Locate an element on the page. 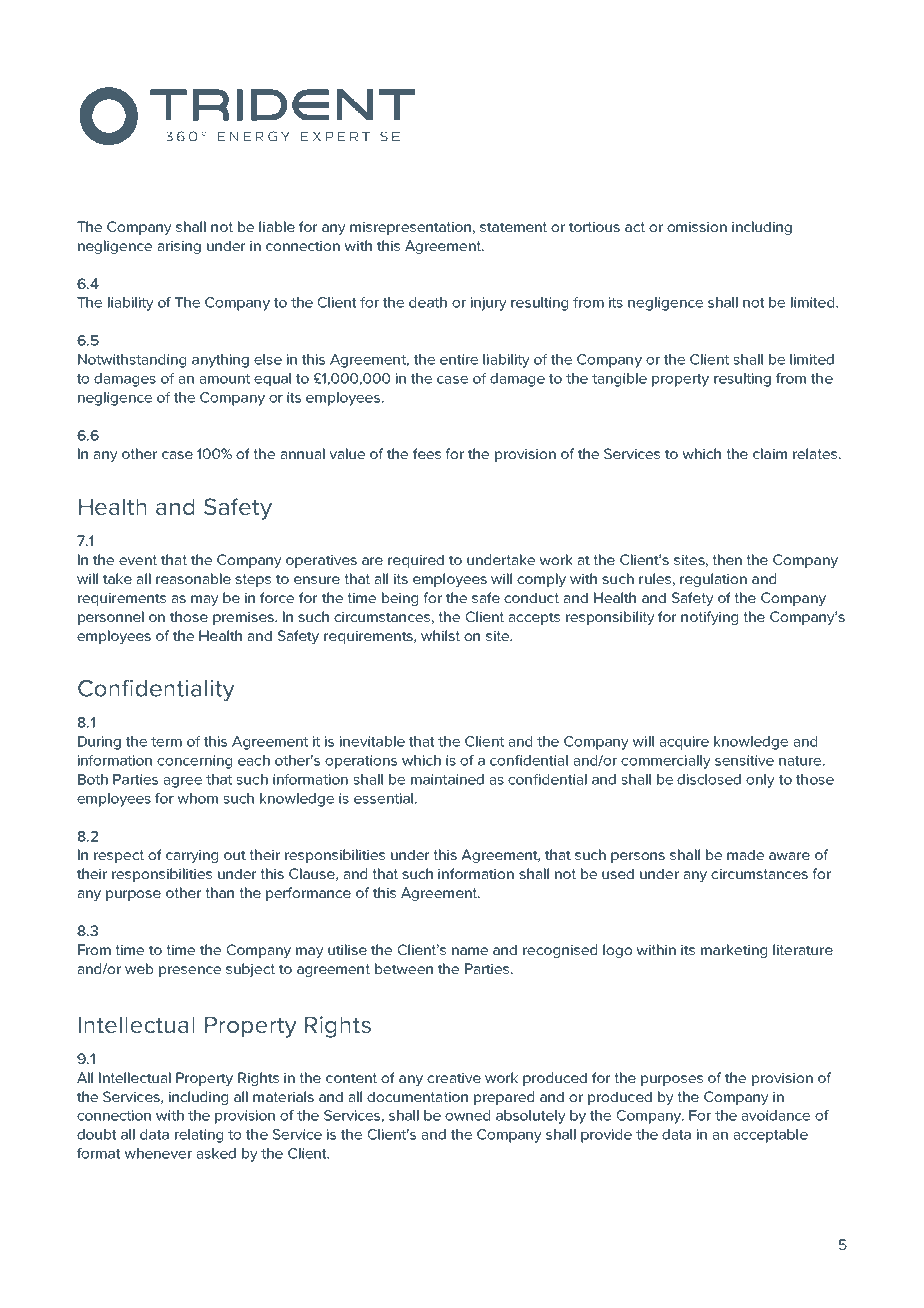 This image has width=924, height=1308. event is located at coordinates (138, 560).
